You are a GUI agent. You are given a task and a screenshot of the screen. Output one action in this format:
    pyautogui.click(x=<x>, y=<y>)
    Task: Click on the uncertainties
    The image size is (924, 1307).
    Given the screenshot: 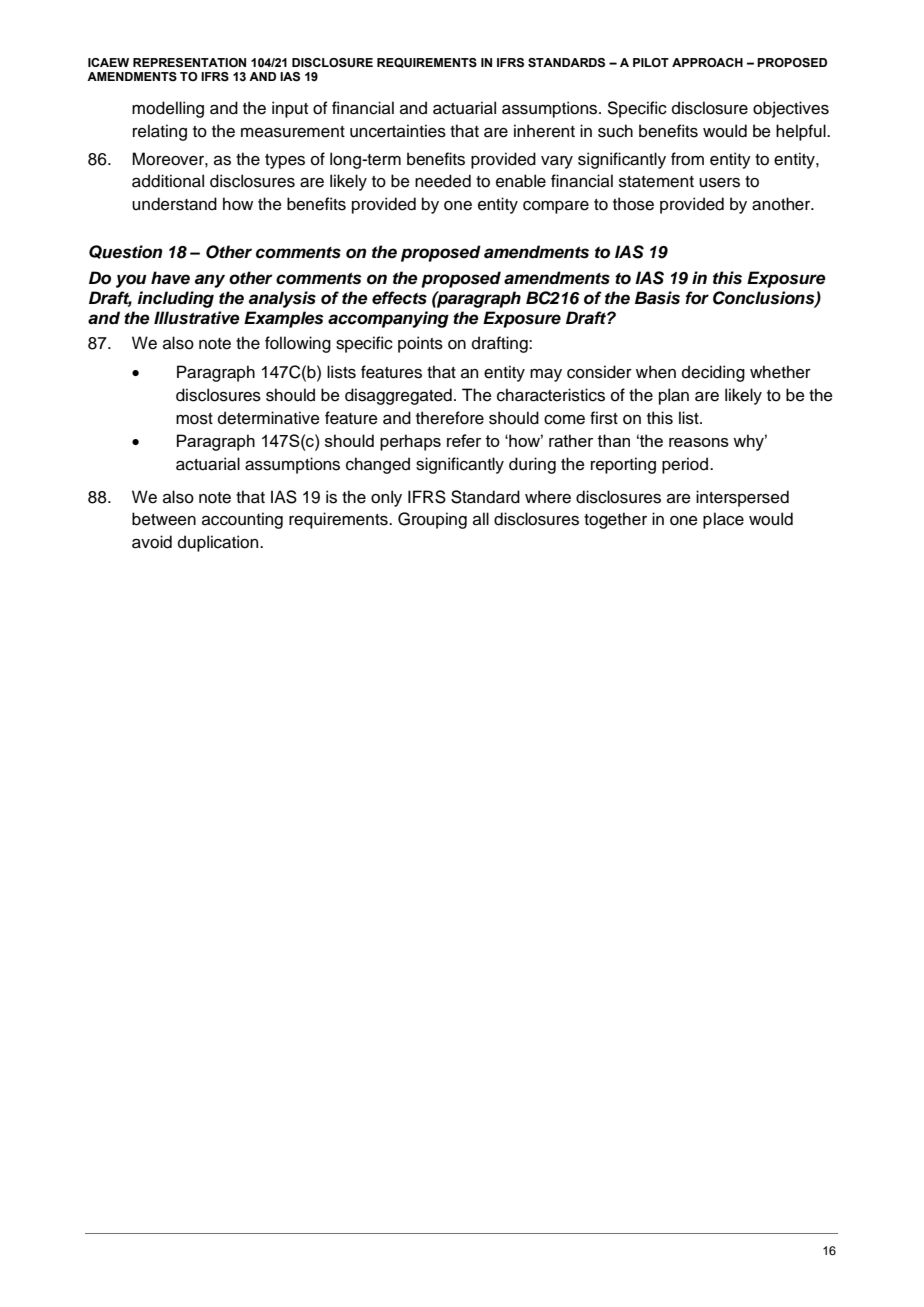 What is the action you would take?
    pyautogui.click(x=398, y=131)
